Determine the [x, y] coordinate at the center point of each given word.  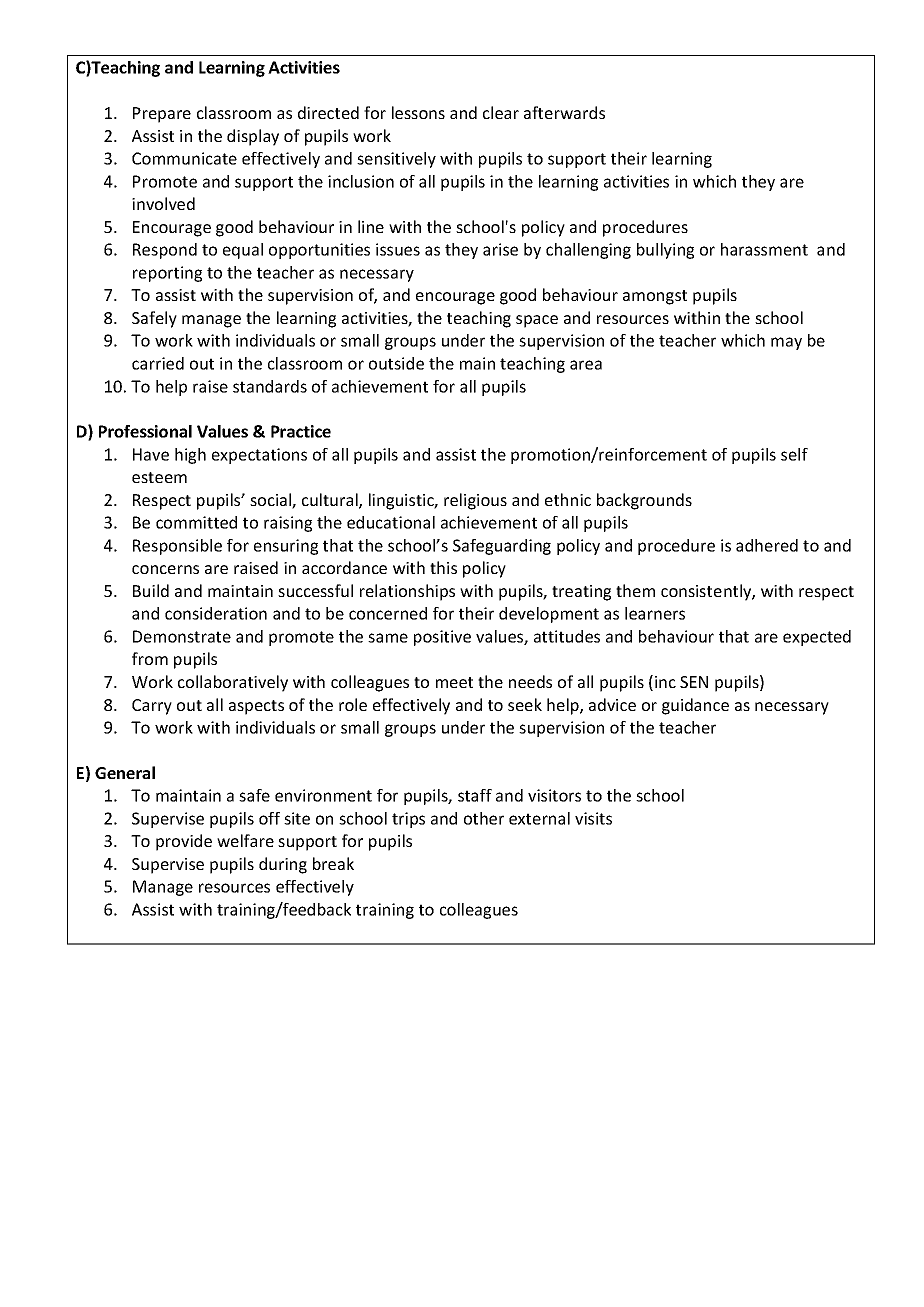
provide [184, 842]
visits [593, 818]
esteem [159, 477]
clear [501, 112]
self [794, 454]
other [484, 818]
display [253, 137]
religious [475, 501]
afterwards [564, 112]
